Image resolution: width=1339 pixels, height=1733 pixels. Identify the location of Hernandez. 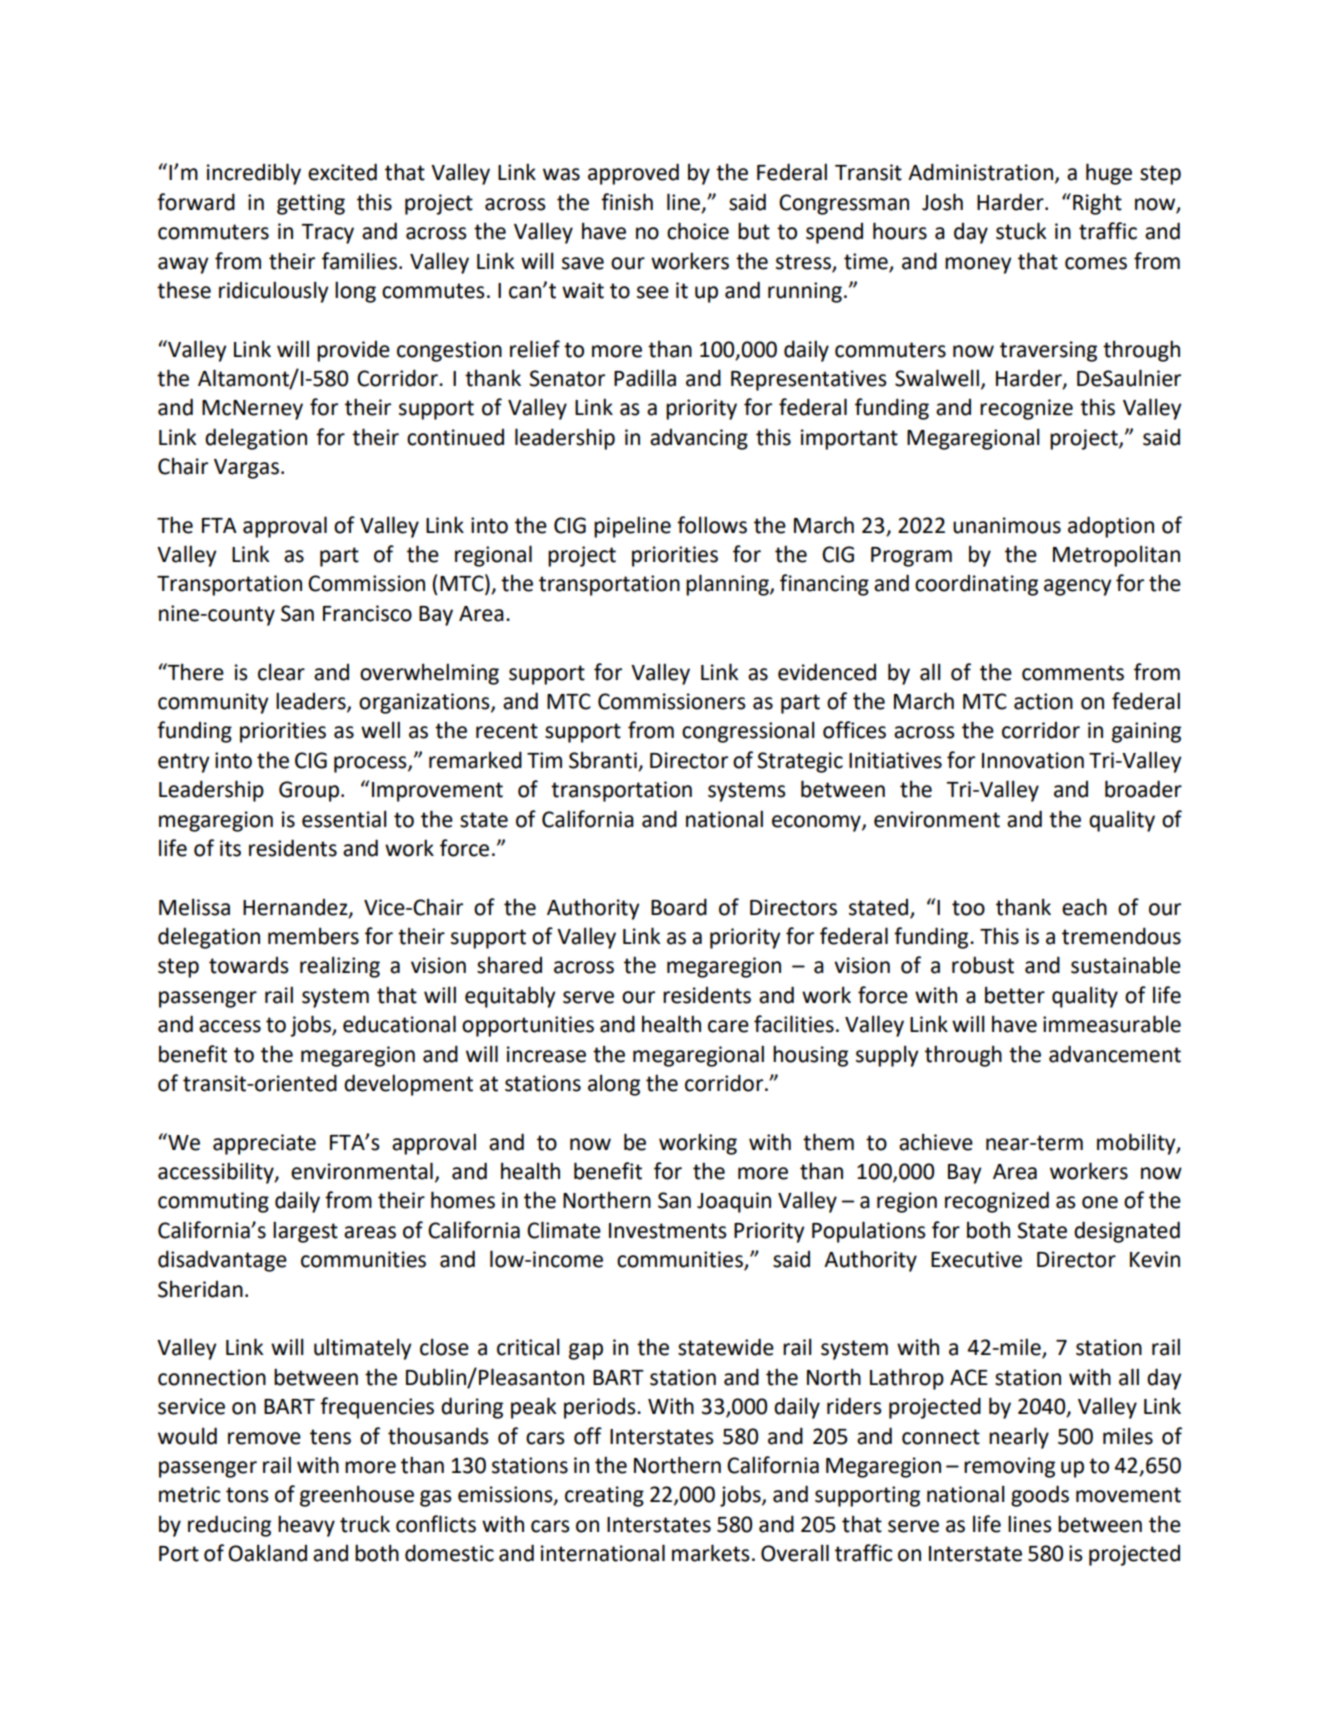
(296, 907).
